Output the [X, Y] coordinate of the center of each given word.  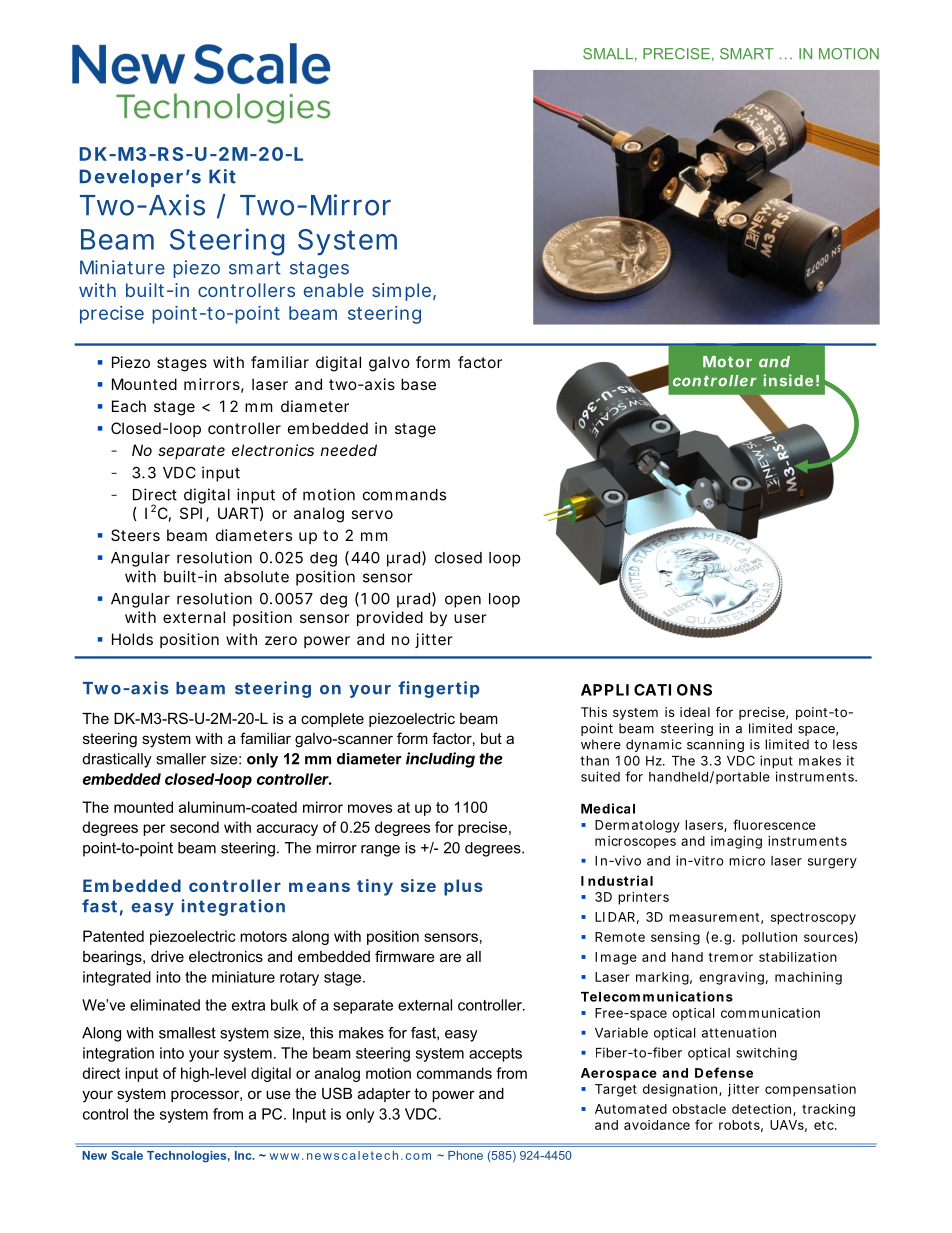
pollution [769, 938]
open [463, 601]
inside [788, 380]
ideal [695, 712]
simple [403, 292]
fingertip [439, 689]
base [418, 384]
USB [337, 1093]
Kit [222, 176]
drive [167, 956]
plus [463, 887]
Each [129, 406]
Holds [132, 639]
